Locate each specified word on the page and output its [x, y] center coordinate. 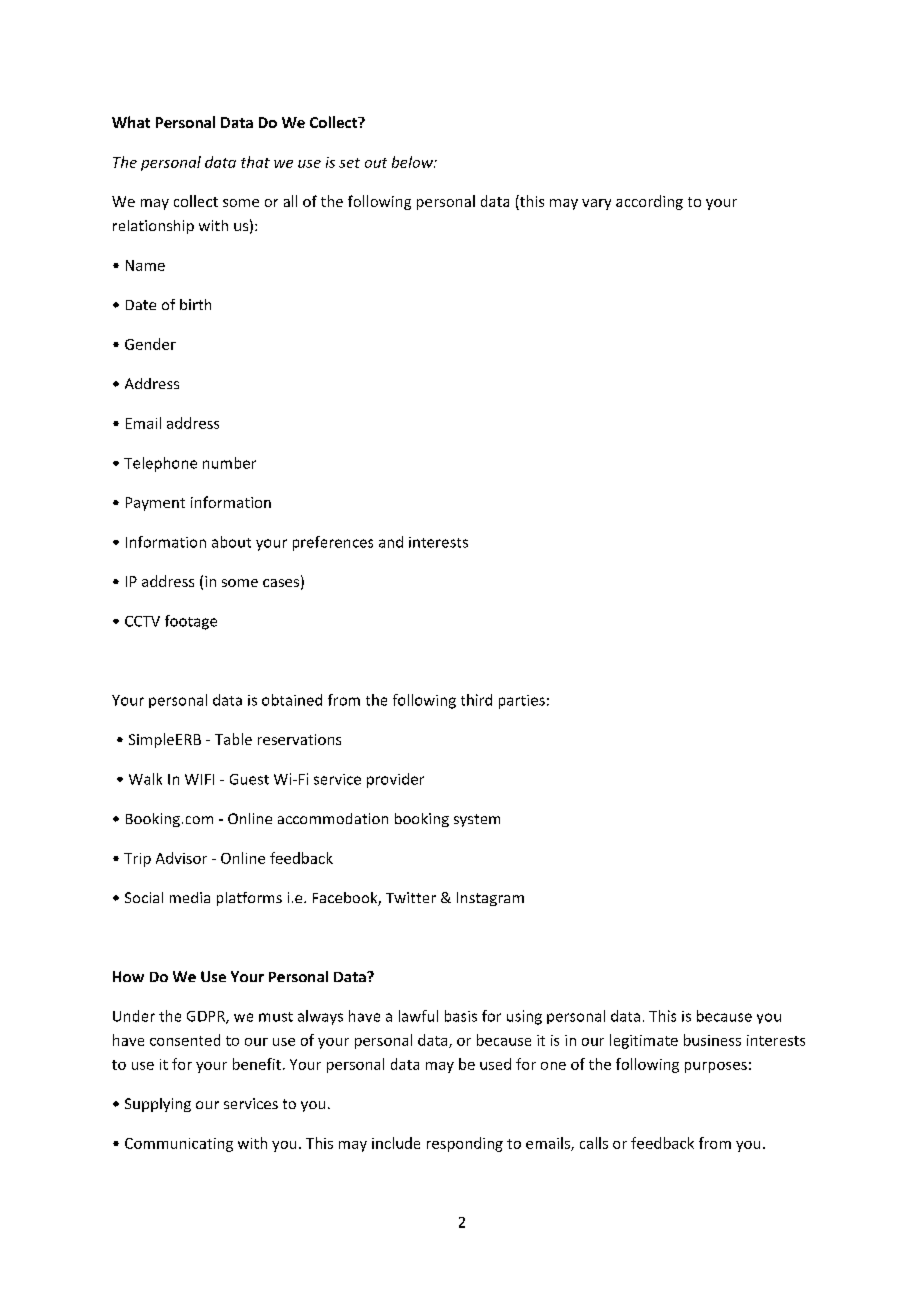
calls [594, 1143]
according [649, 202]
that [255, 162]
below [413, 162]
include [396, 1143]
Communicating [179, 1145]
